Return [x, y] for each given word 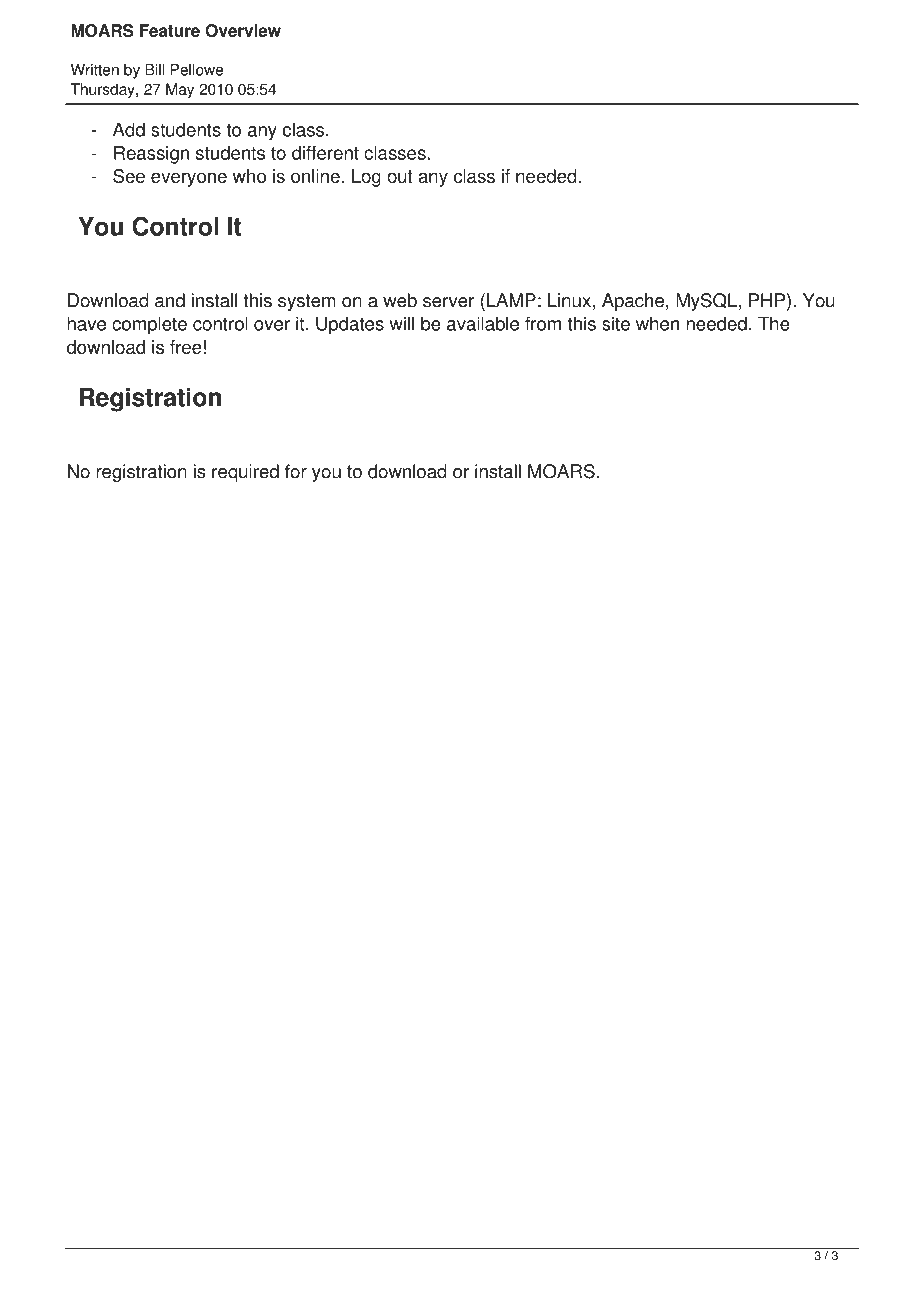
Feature [170, 30]
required [245, 473]
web [400, 300]
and [170, 300]
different [325, 153]
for [296, 471]
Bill [154, 70]
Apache [633, 302]
